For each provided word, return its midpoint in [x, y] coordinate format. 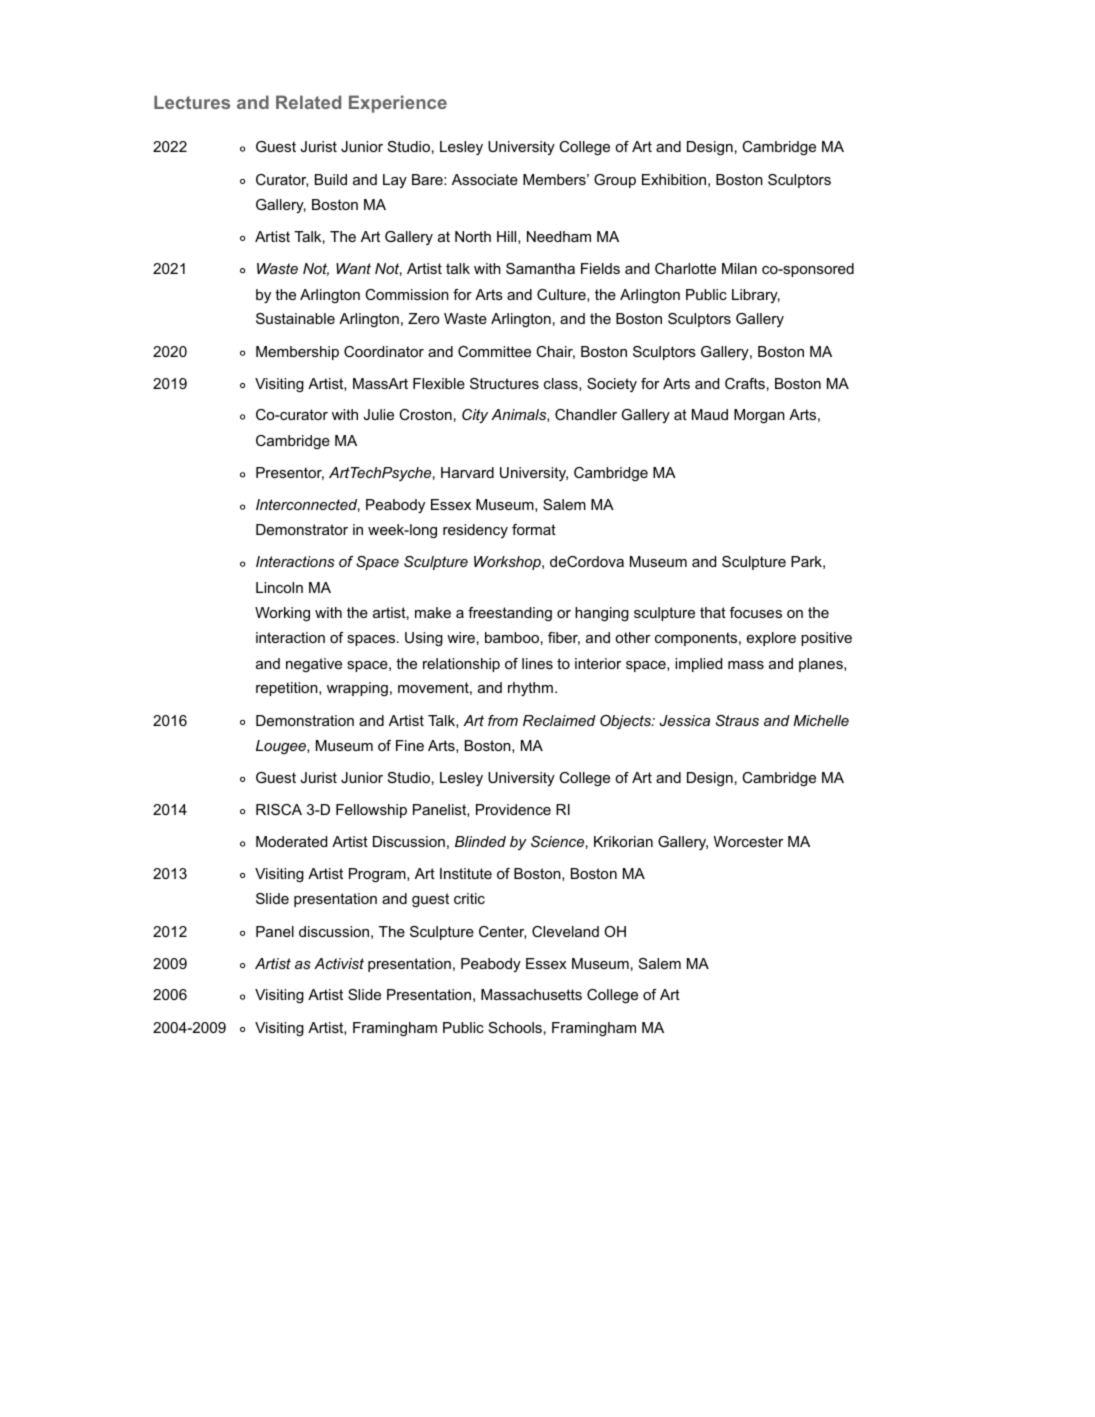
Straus [737, 720]
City [475, 416]
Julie [378, 414]
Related [308, 102]
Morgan [759, 416]
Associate [485, 179]
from [503, 720]
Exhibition [674, 179]
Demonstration [305, 720]
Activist [339, 963]
